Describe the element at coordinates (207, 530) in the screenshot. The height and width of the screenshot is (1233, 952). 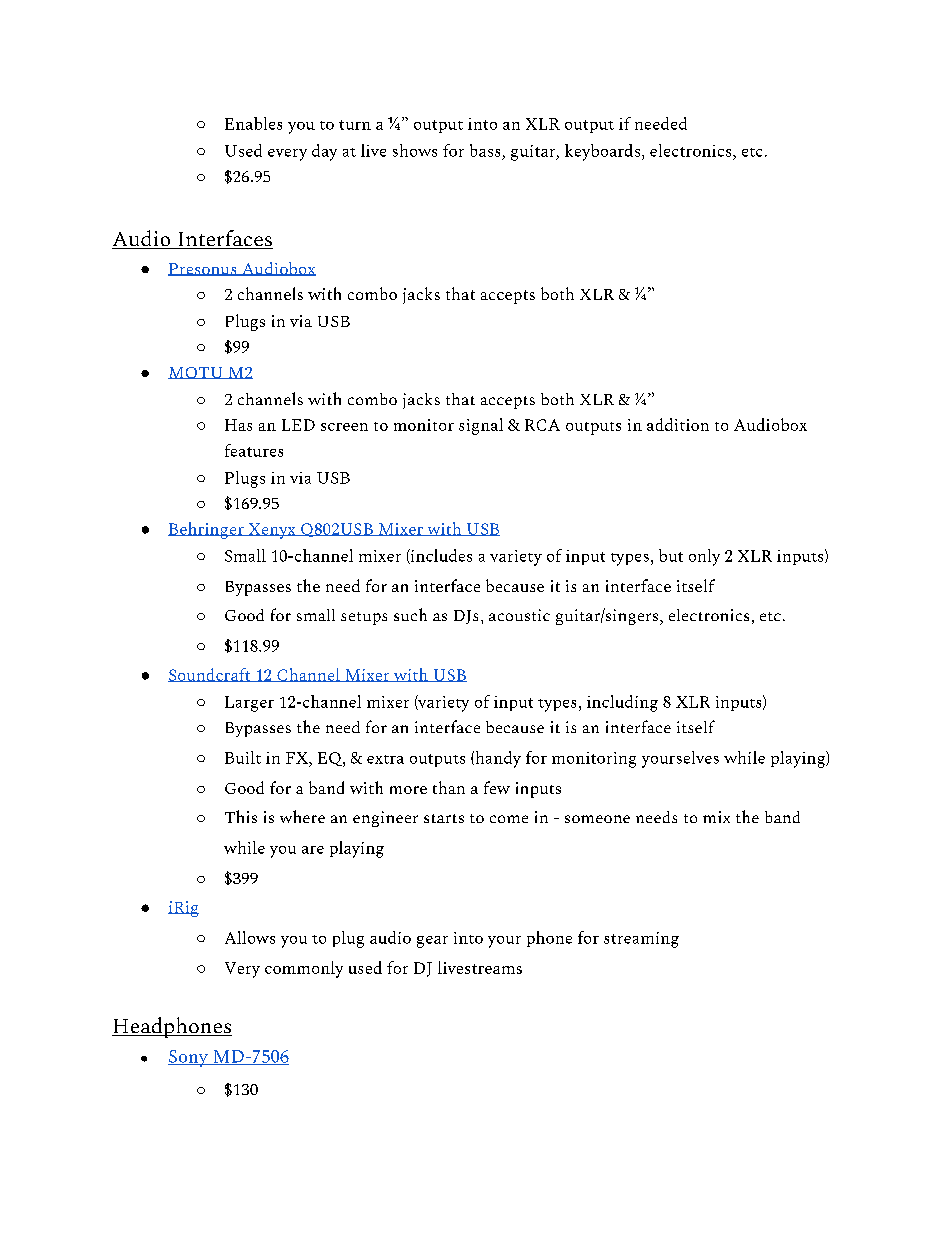
I see `Behringer` at that location.
